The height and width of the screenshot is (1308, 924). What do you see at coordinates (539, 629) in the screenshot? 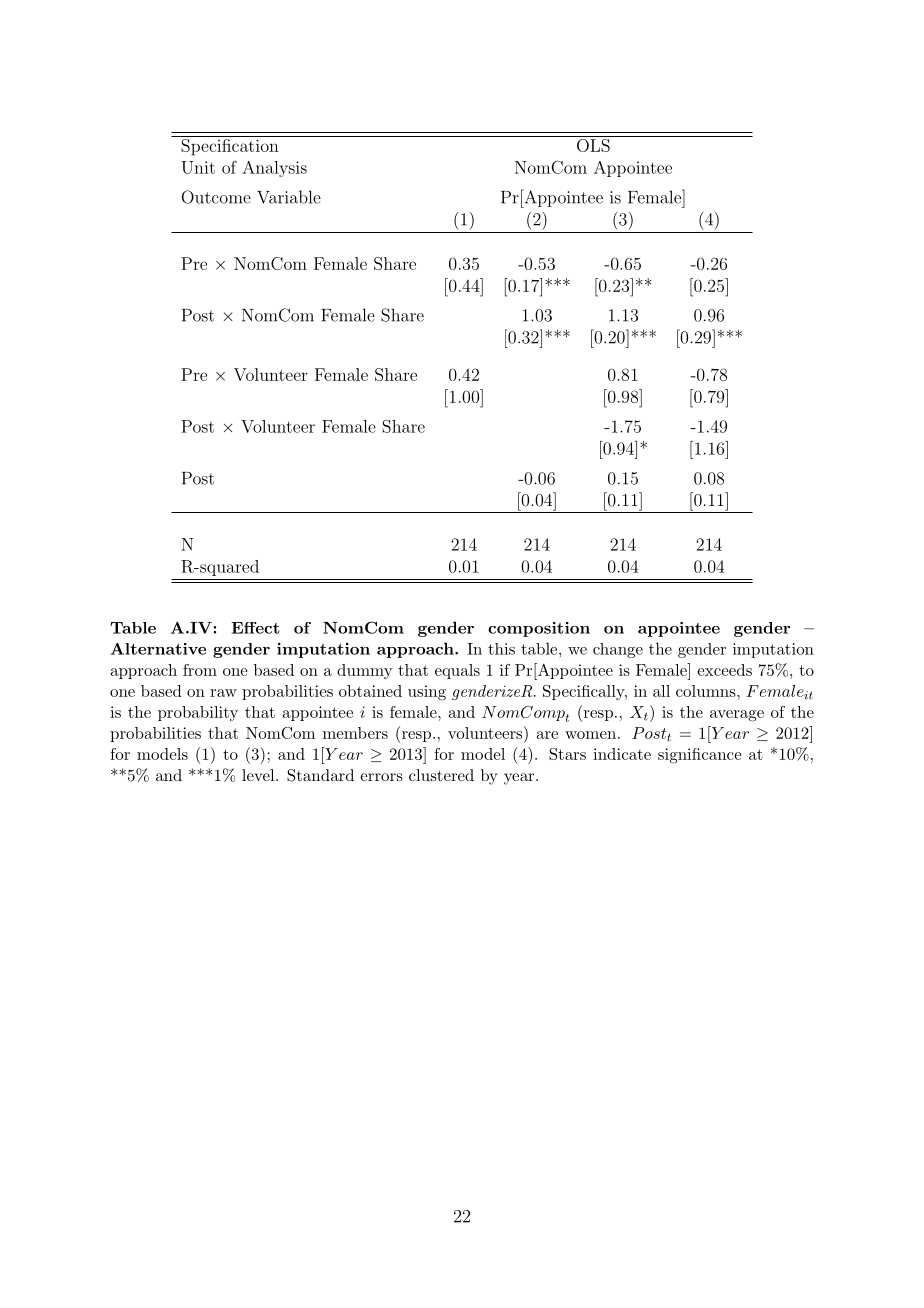
I see `composition` at bounding box center [539, 629].
